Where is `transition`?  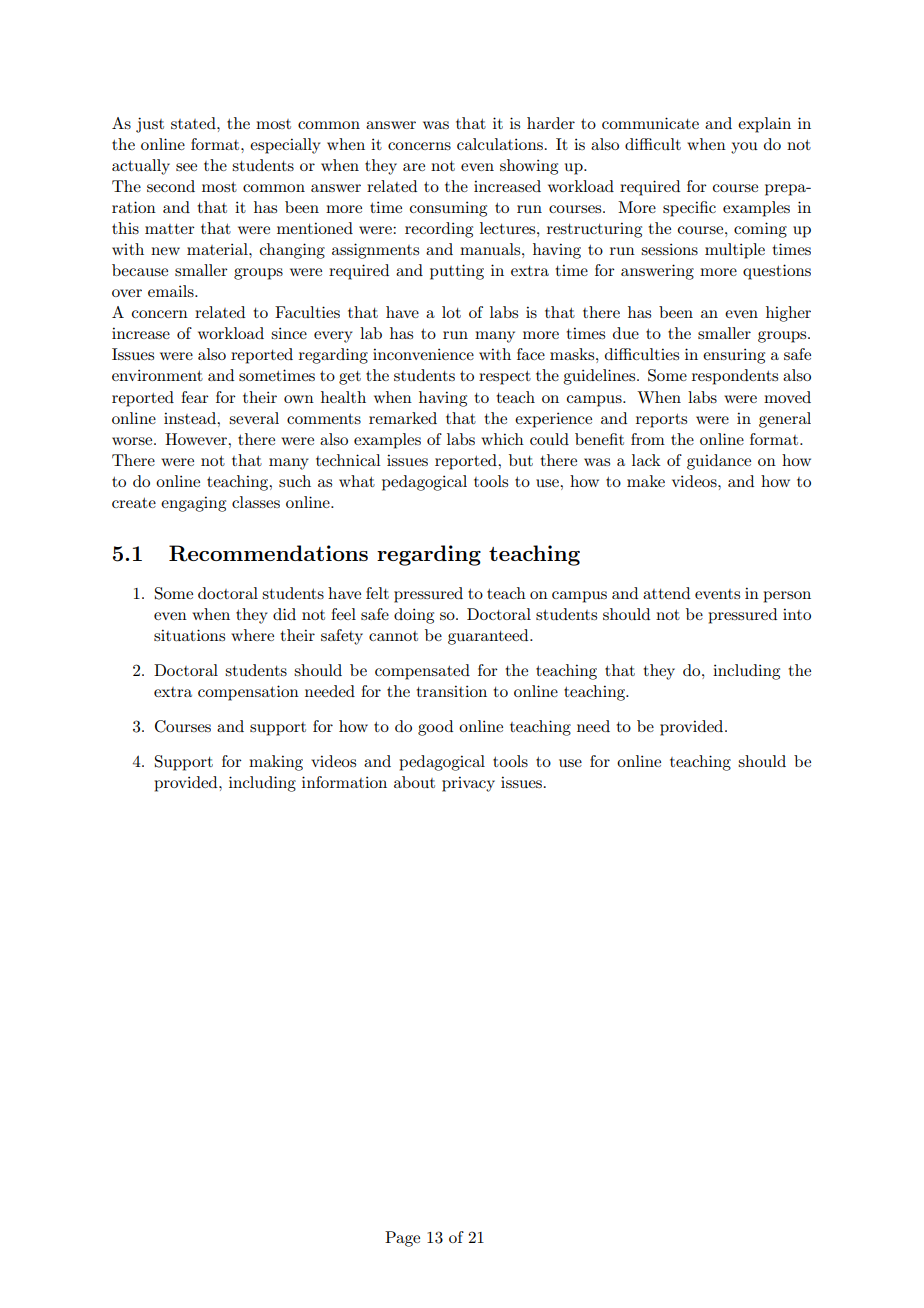 transition is located at coordinates (452, 691).
